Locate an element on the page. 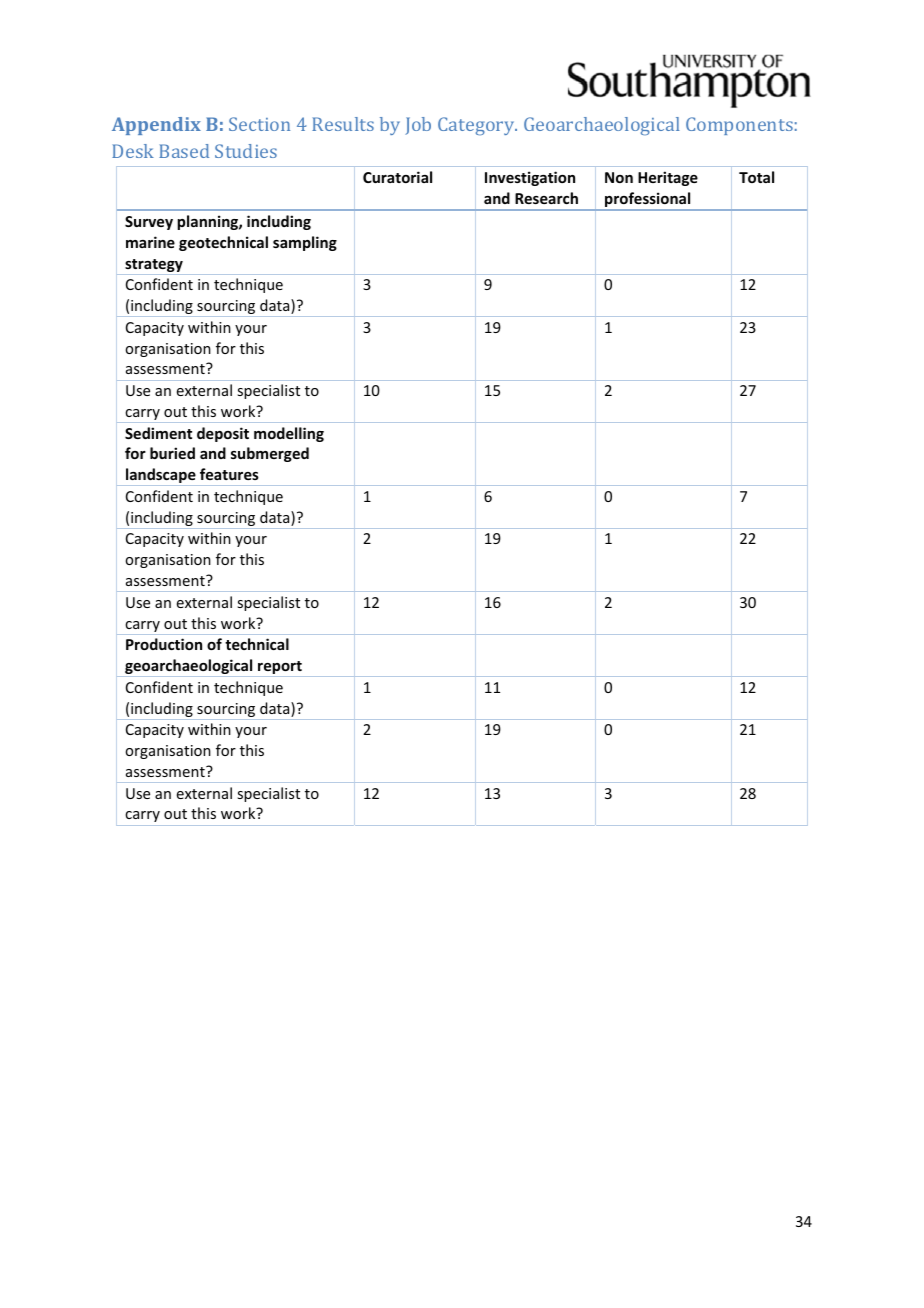 This document has height=1308, width=924. Based is located at coordinates (184, 151).
